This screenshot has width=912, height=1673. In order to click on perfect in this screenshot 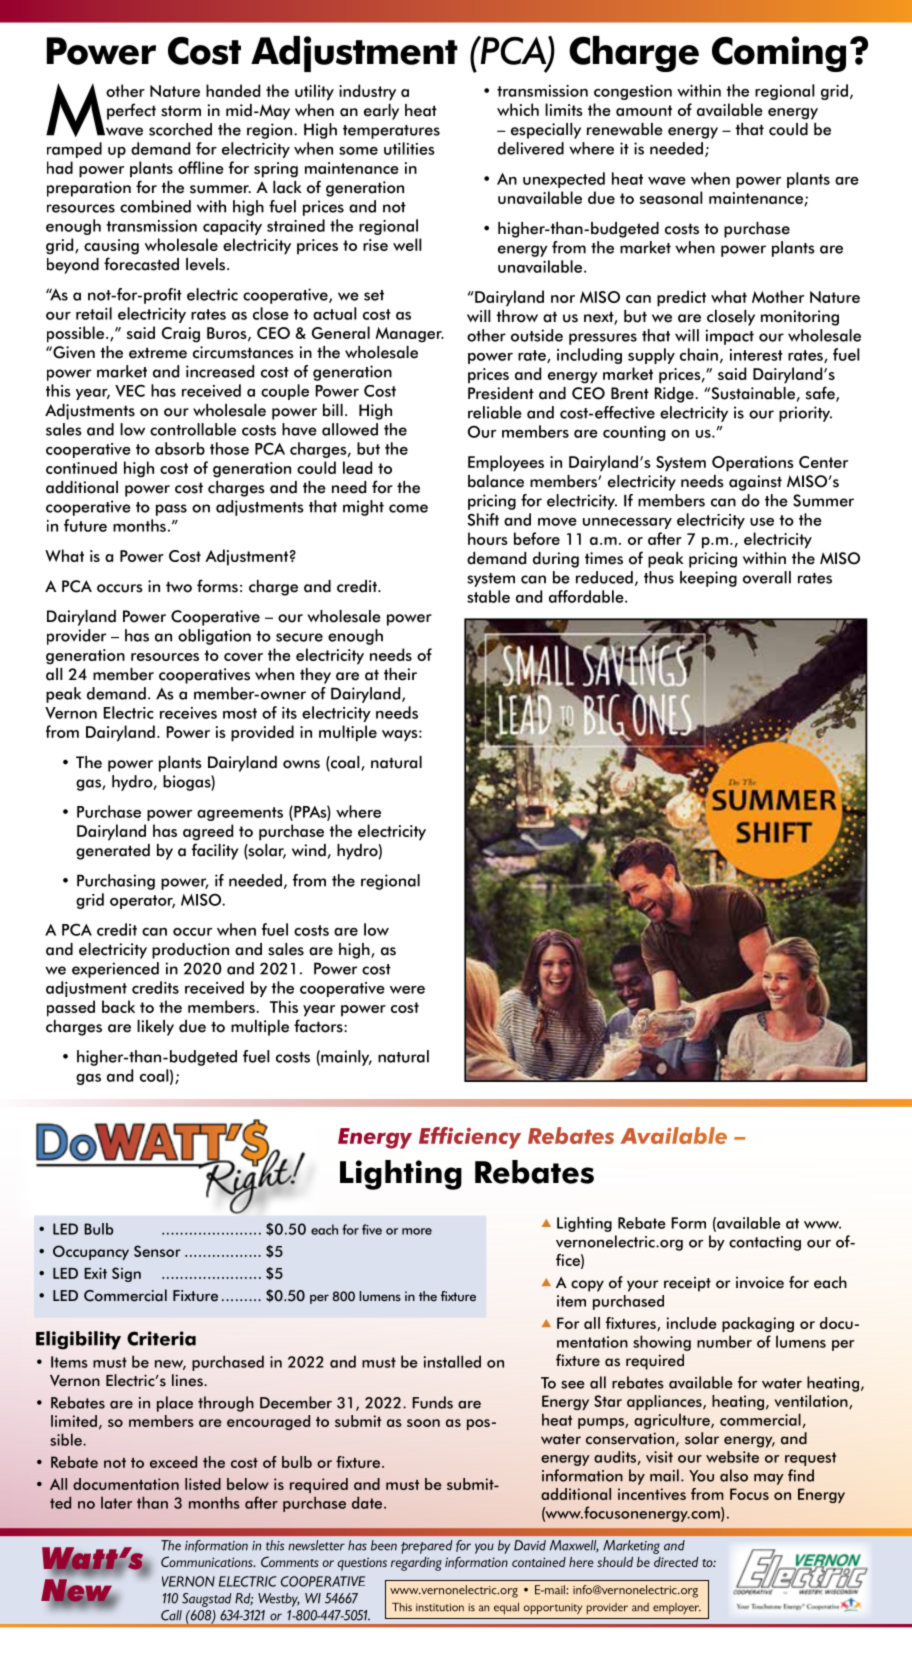, I will do `click(131, 111)`.
